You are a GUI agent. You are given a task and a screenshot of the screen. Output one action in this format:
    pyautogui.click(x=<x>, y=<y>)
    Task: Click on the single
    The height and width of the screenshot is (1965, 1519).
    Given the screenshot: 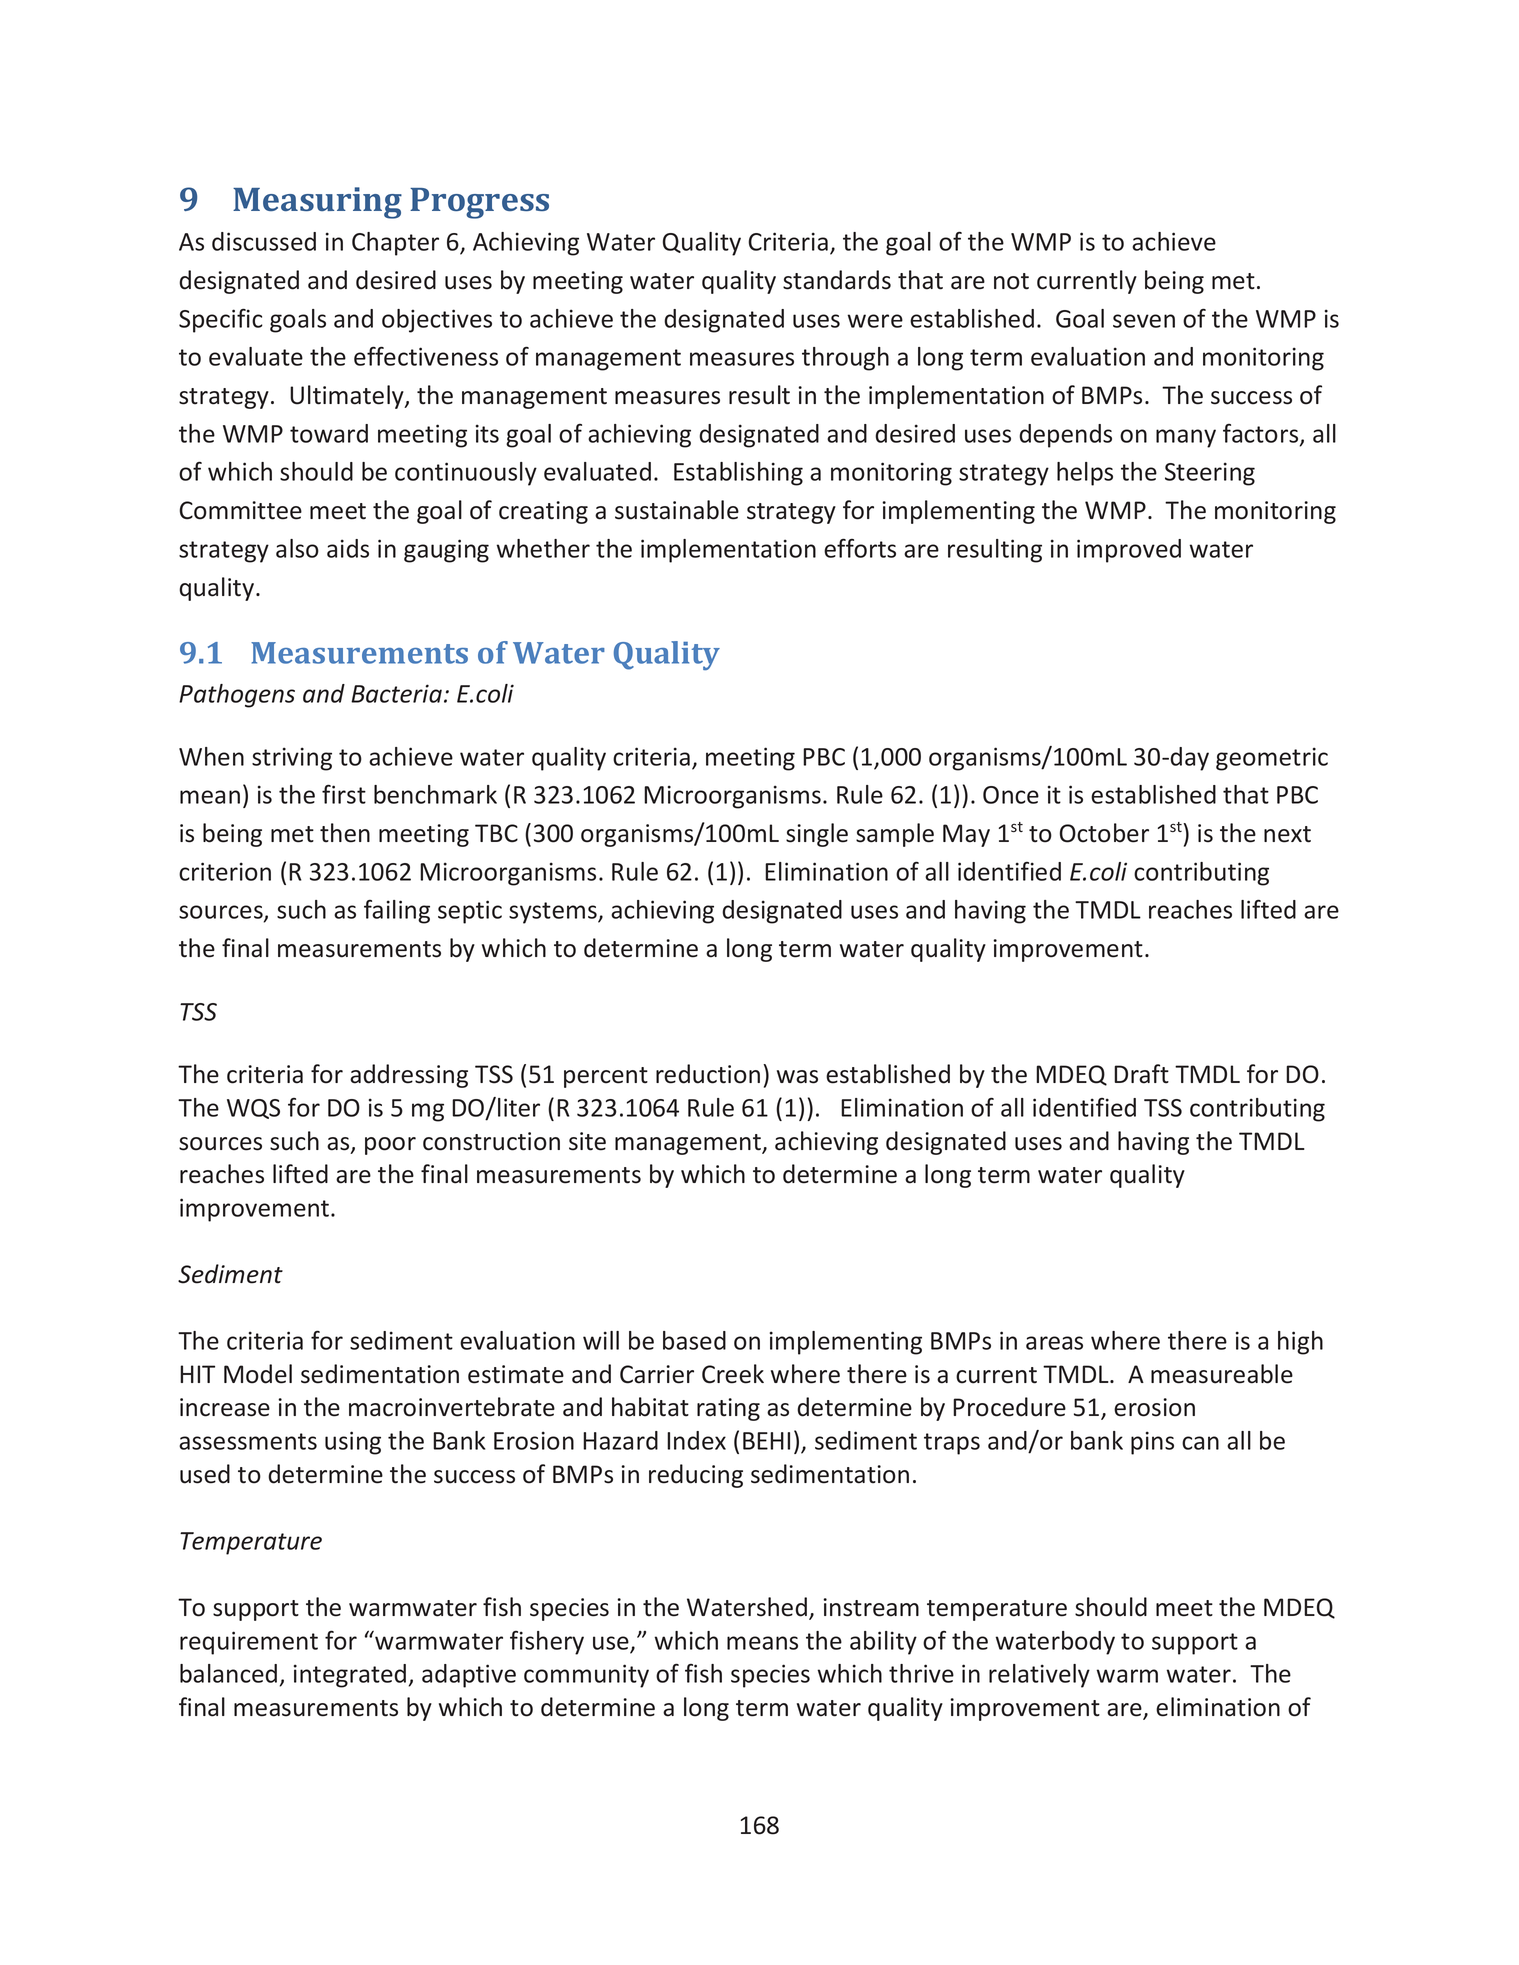 What is the action you would take?
    pyautogui.click(x=817, y=835)
